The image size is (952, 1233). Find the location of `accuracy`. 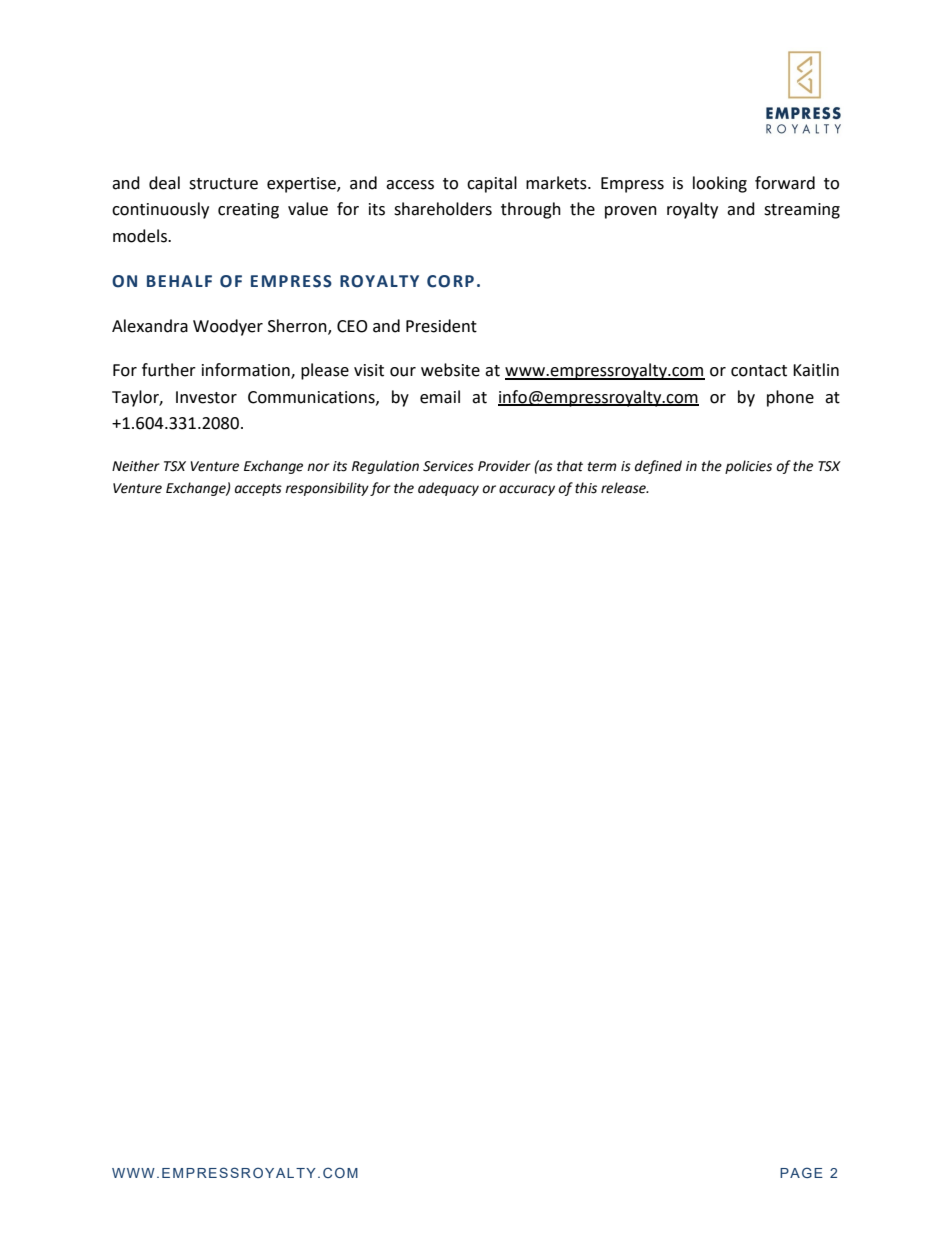

accuracy is located at coordinates (527, 490).
